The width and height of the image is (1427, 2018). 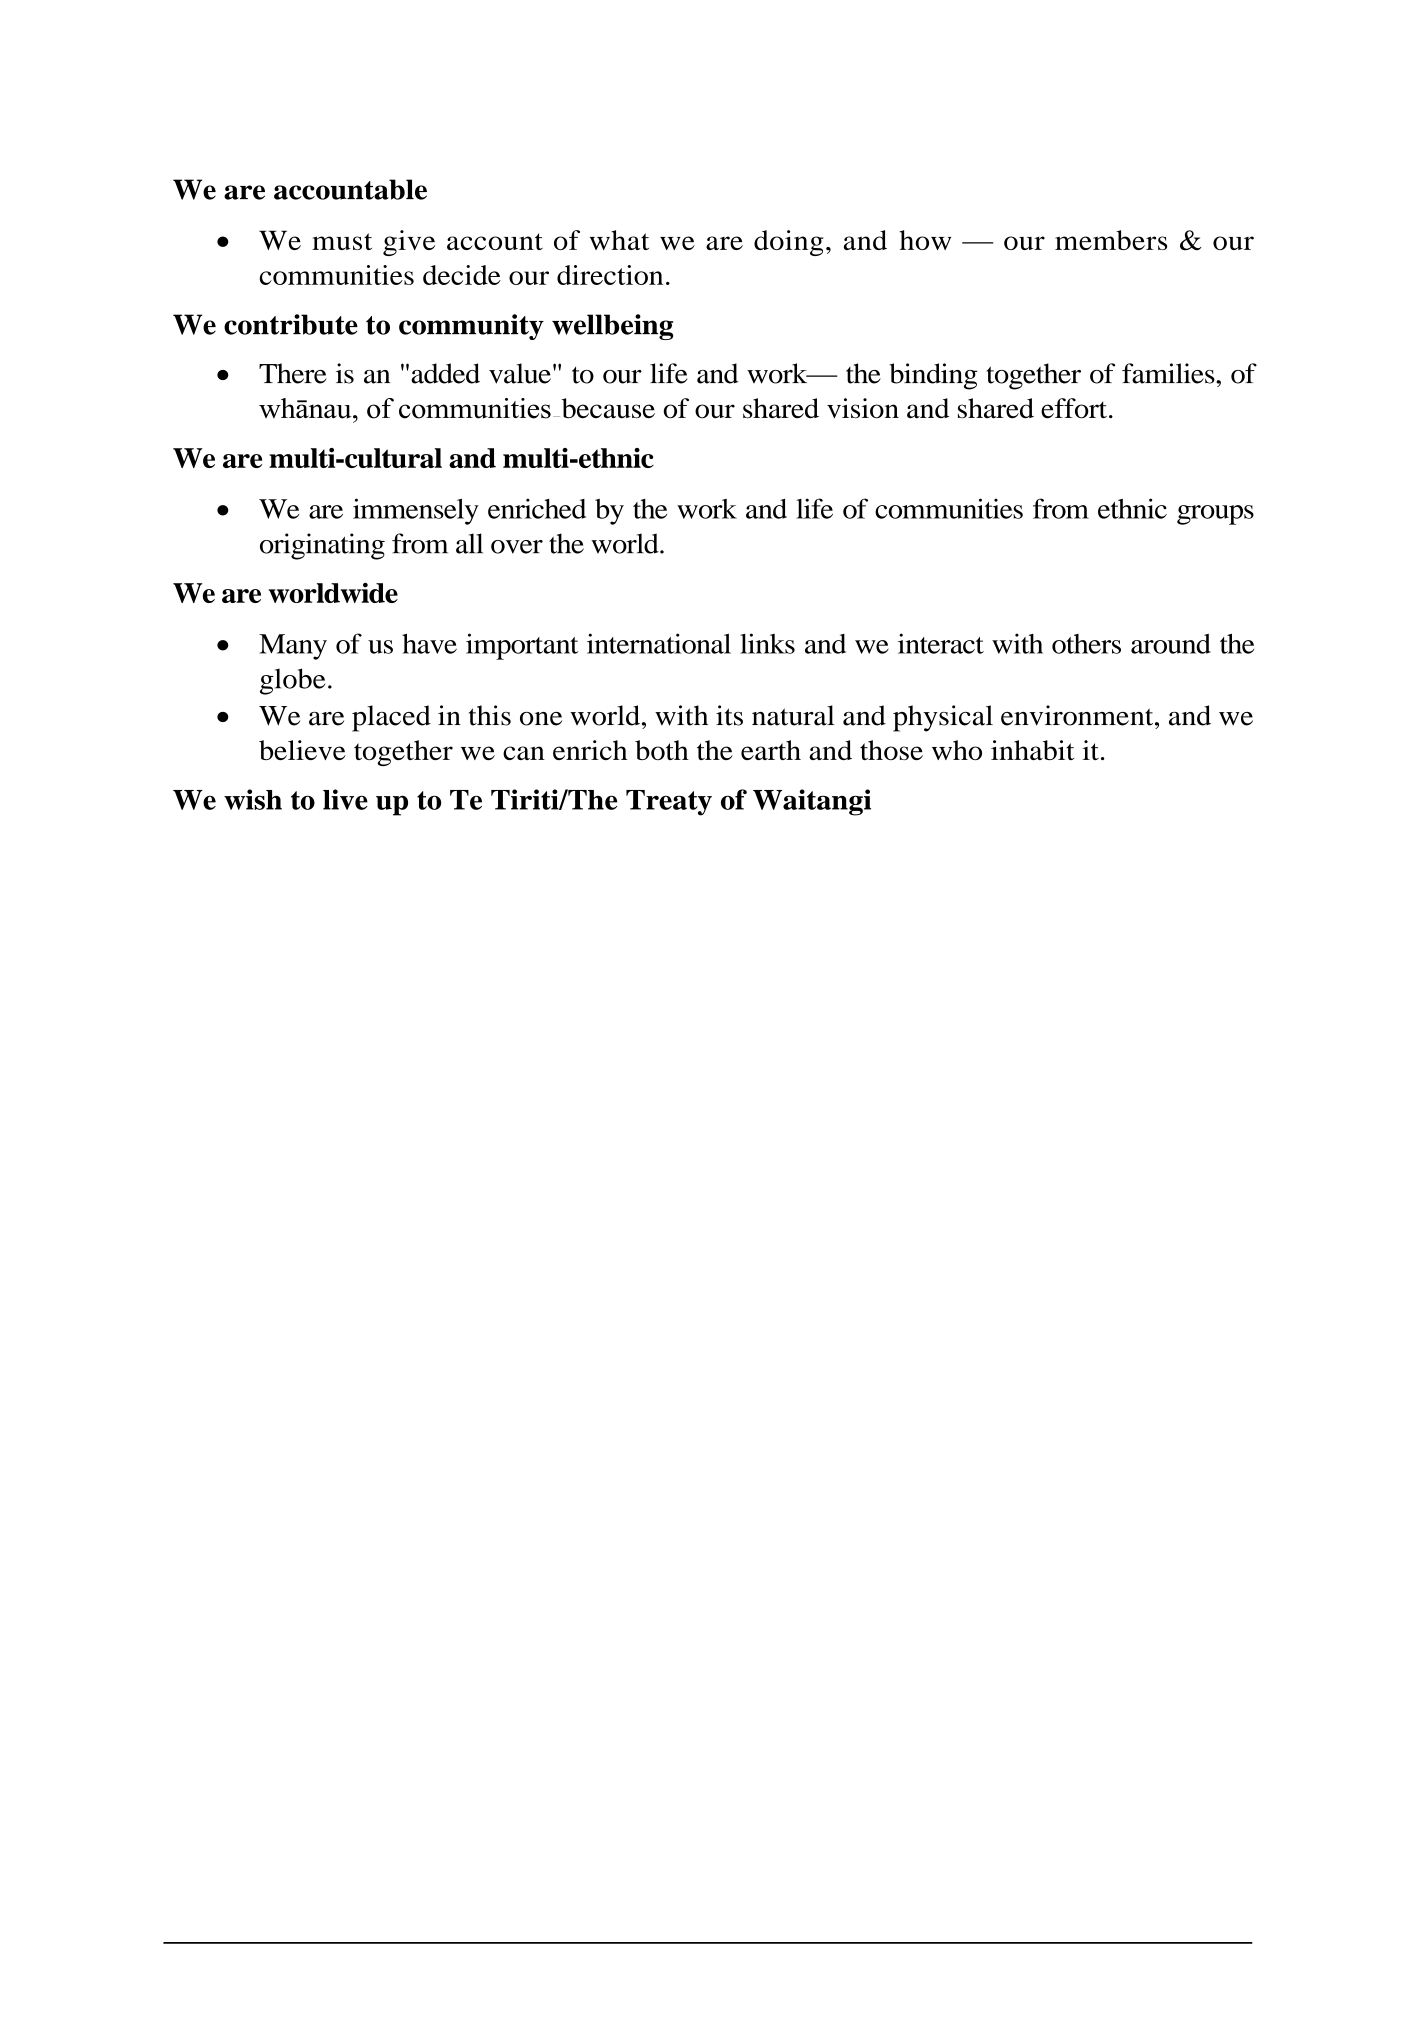 I want to click on have, so click(x=429, y=643).
